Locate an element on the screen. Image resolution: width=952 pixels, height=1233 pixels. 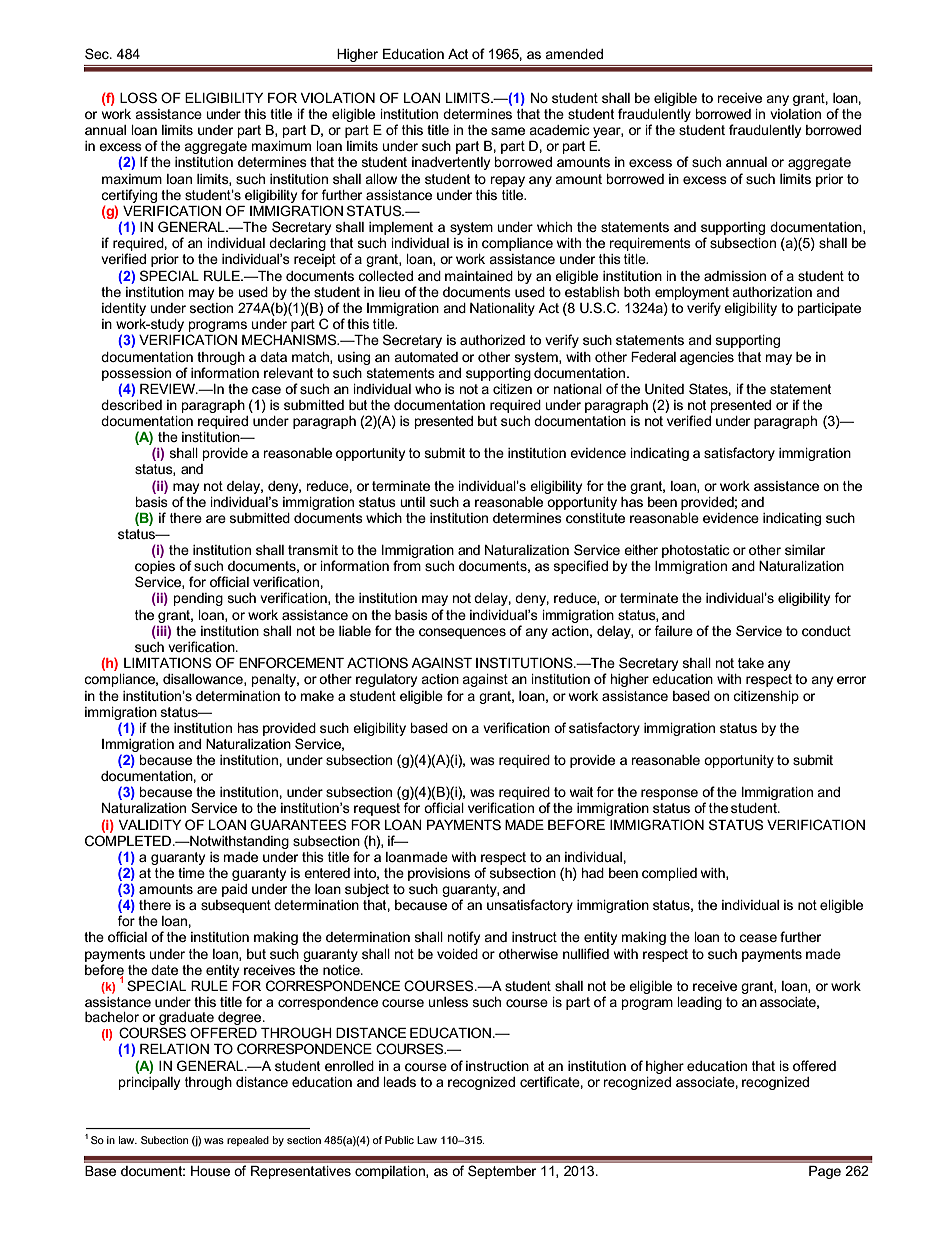
similar is located at coordinates (805, 550).
